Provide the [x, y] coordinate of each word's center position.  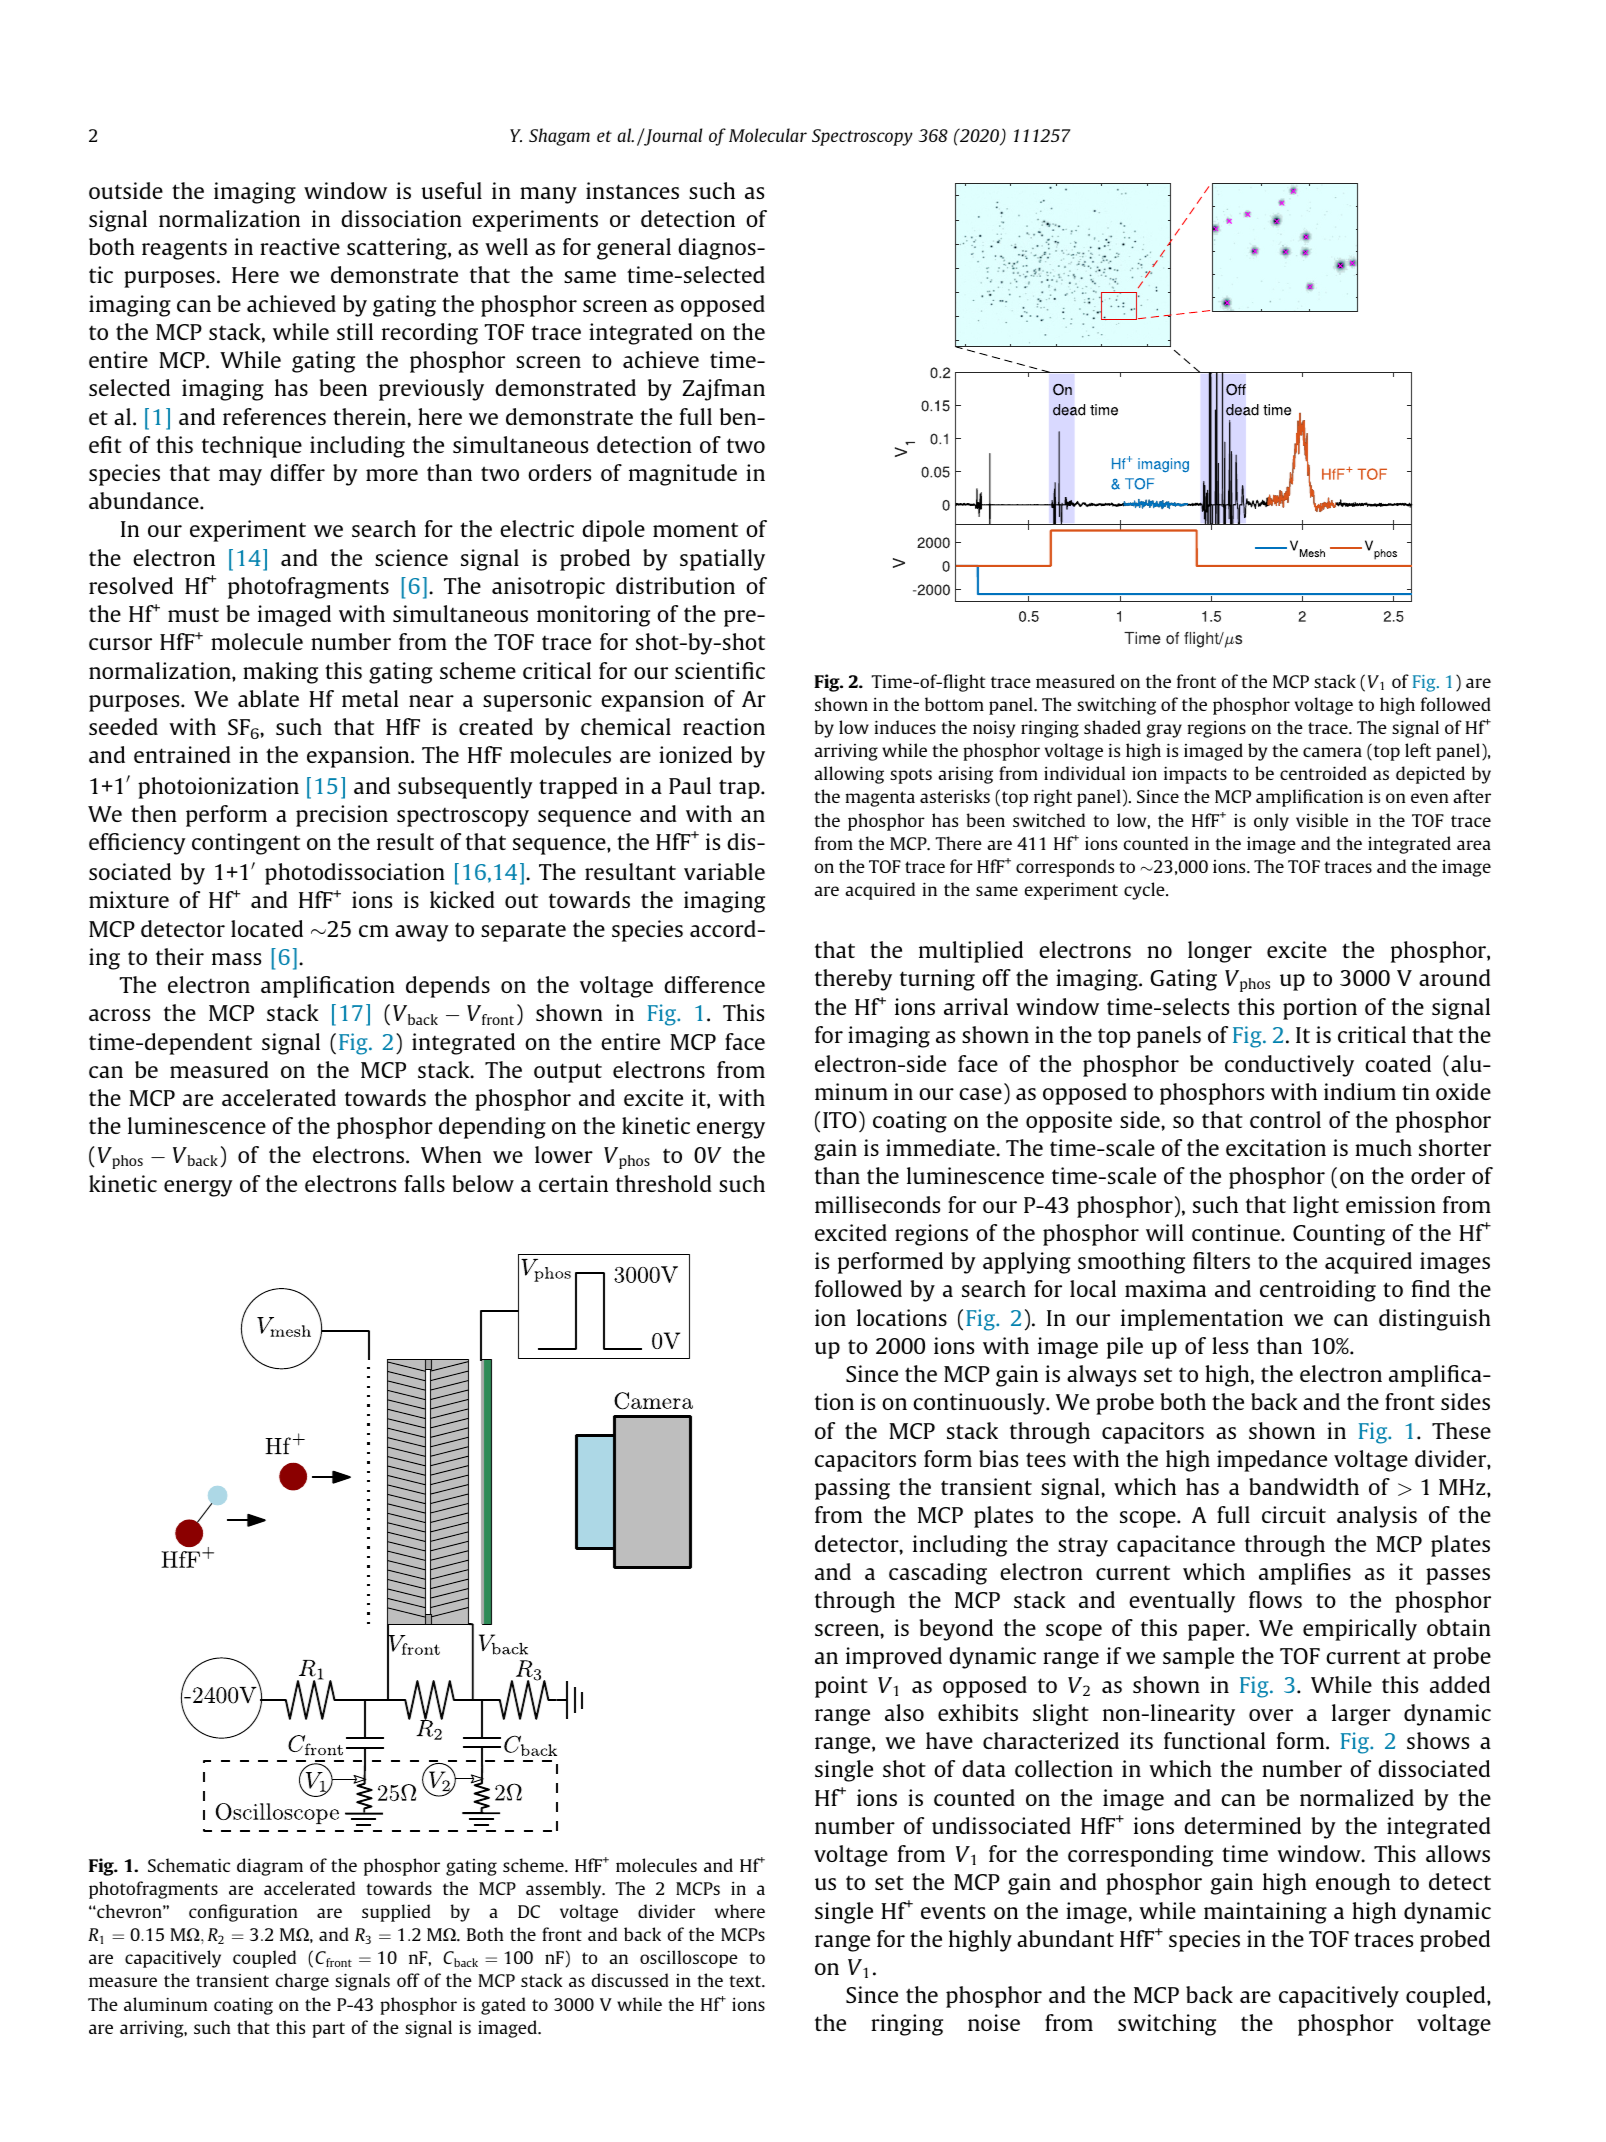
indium [1360, 1091]
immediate [941, 1147]
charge [302, 1982]
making [280, 673]
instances [632, 190]
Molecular [768, 135]
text [746, 1981]
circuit [1294, 1514]
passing [852, 1489]
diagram [270, 1867]
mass [236, 959]
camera [1332, 752]
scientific [720, 670]
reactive [300, 246]
